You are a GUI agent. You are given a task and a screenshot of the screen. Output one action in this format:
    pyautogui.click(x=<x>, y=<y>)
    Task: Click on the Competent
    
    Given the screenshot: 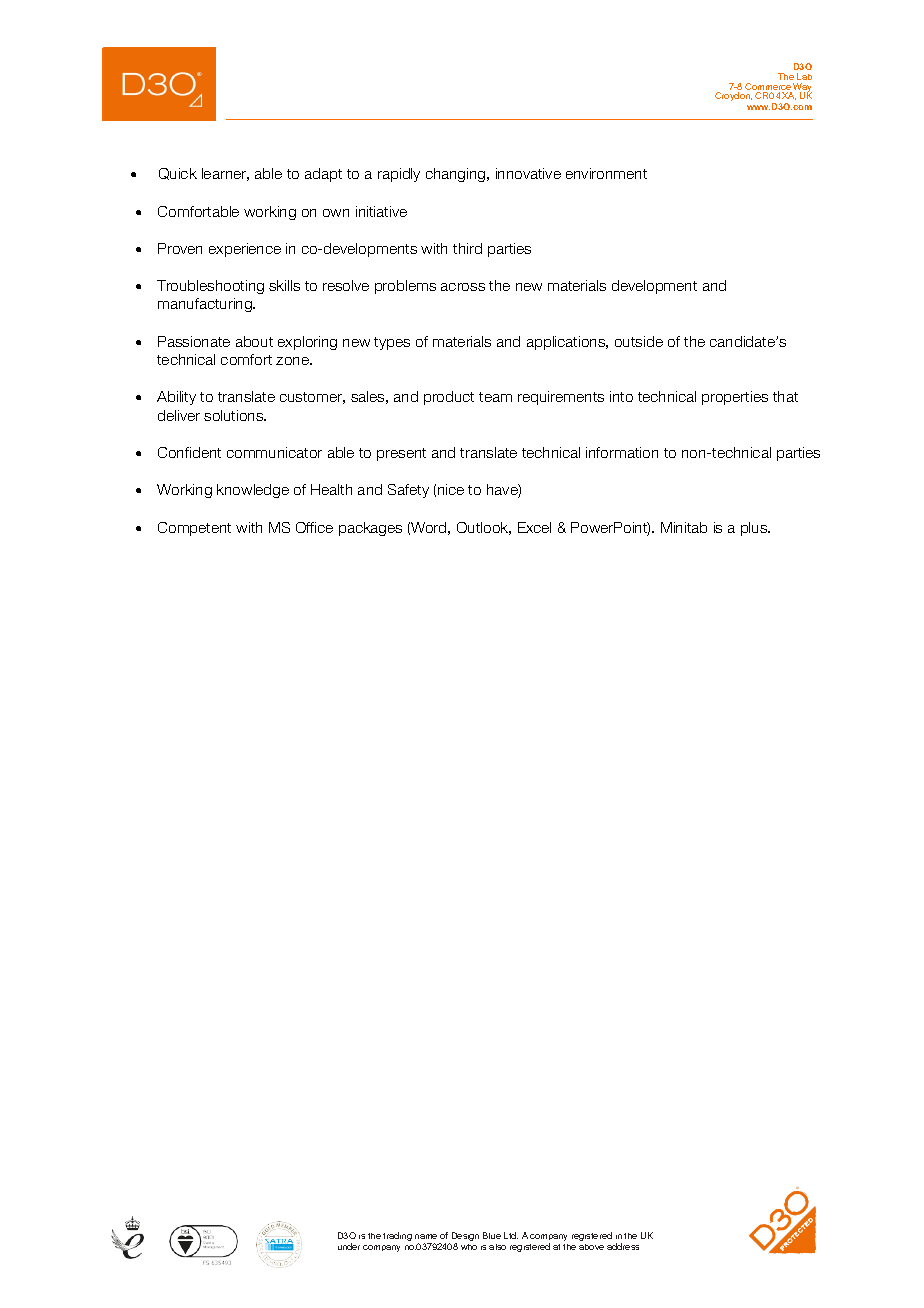 What is the action you would take?
    pyautogui.click(x=194, y=529)
